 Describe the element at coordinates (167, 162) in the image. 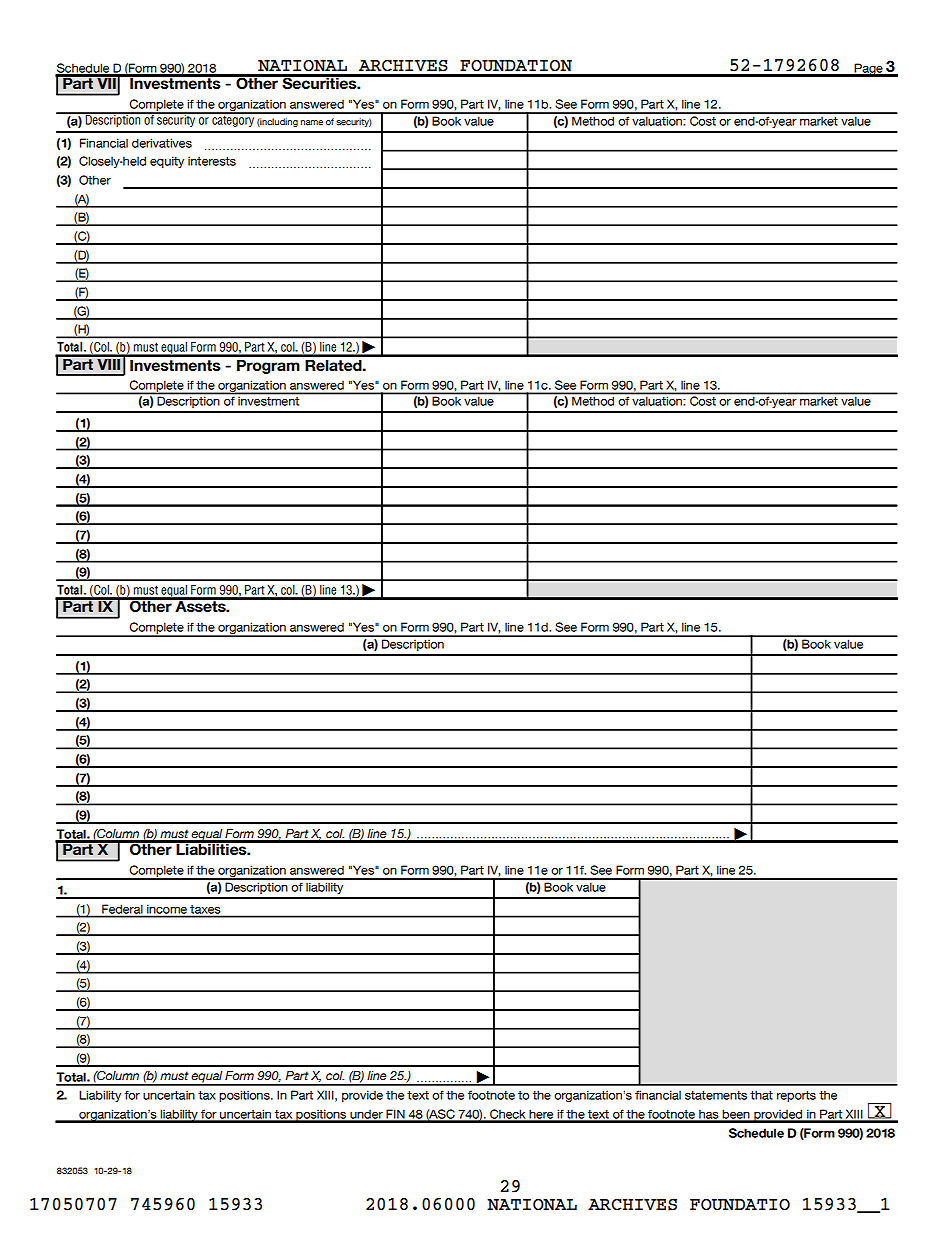

I see `equity` at that location.
